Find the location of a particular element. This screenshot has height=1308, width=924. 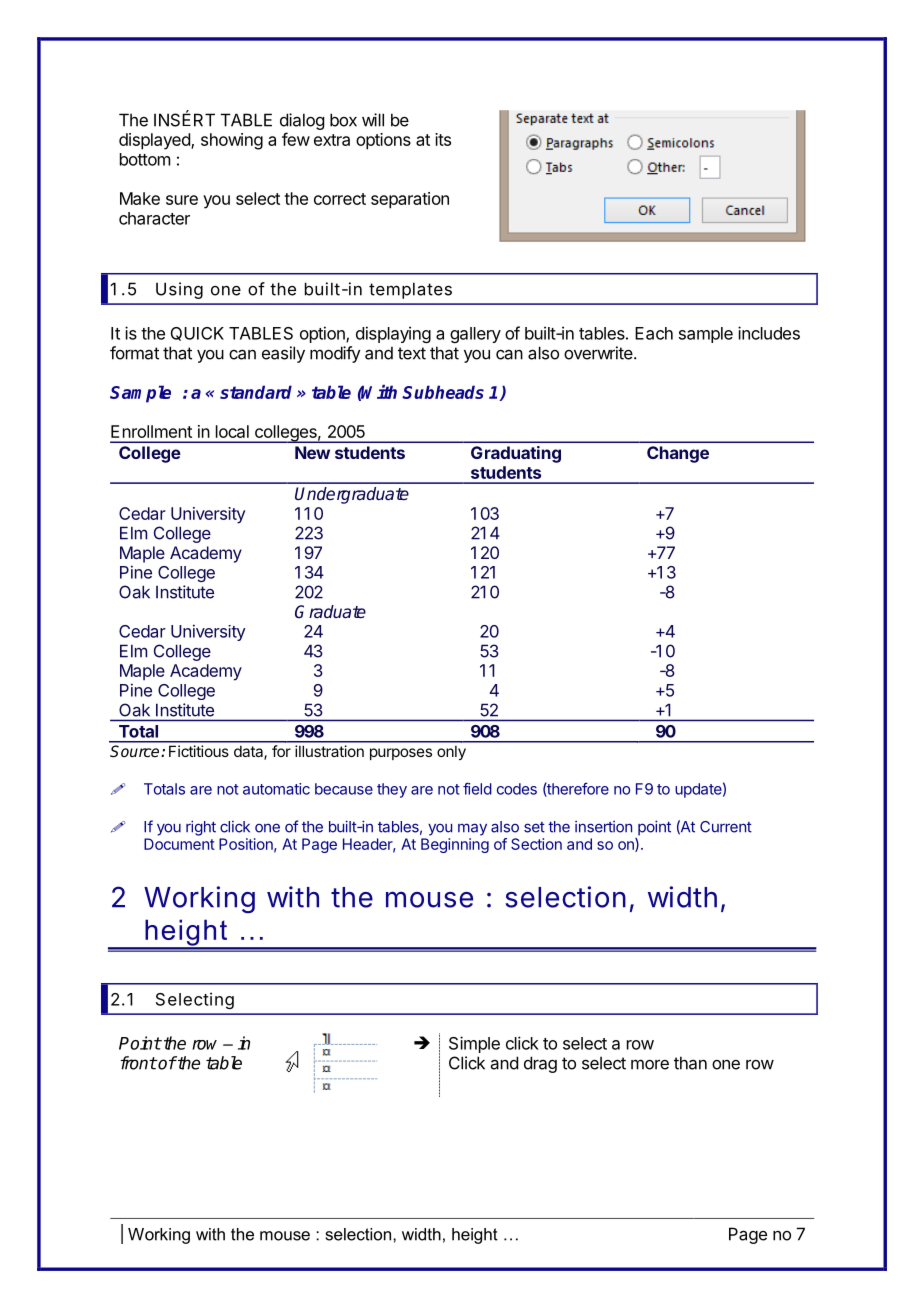

front is located at coordinates (139, 1063).
